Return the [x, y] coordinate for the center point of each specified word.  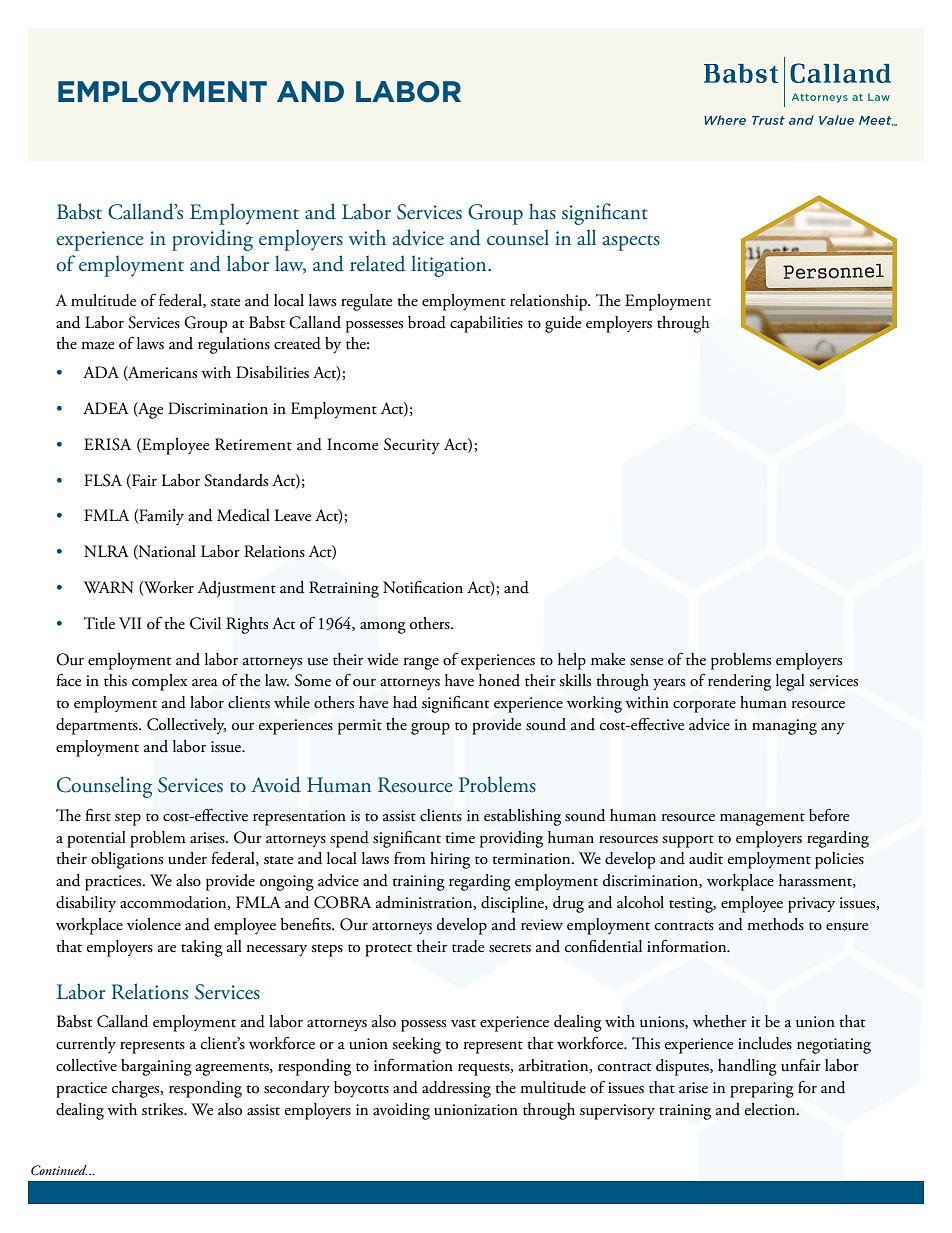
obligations [127, 860]
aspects [631, 243]
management [762, 819]
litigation [450, 266]
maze [97, 346]
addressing [456, 1089]
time [460, 838]
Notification [423, 587]
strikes [163, 1109]
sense [646, 662]
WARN [109, 587]
